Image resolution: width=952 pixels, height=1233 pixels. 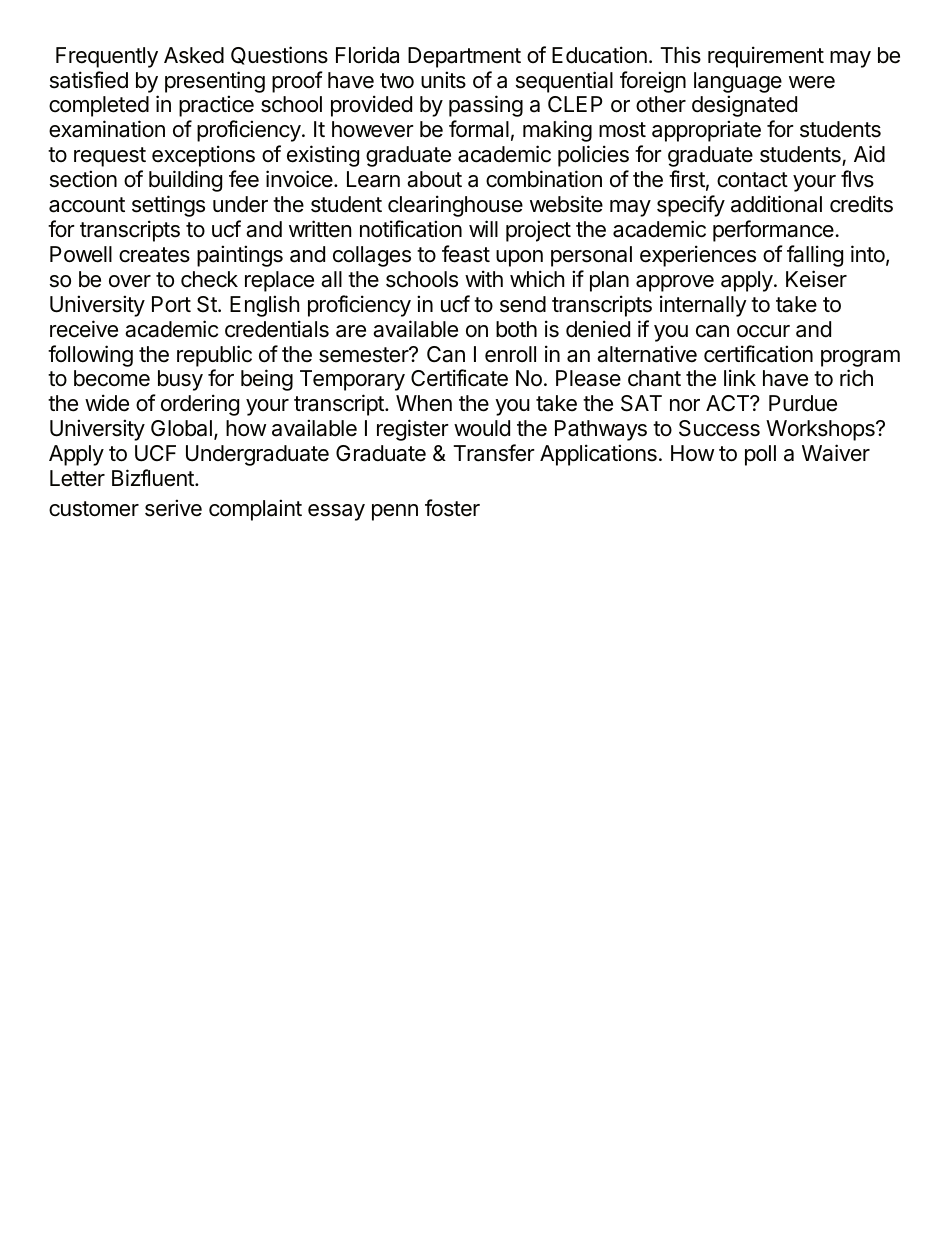 I want to click on Department, so click(x=464, y=57).
